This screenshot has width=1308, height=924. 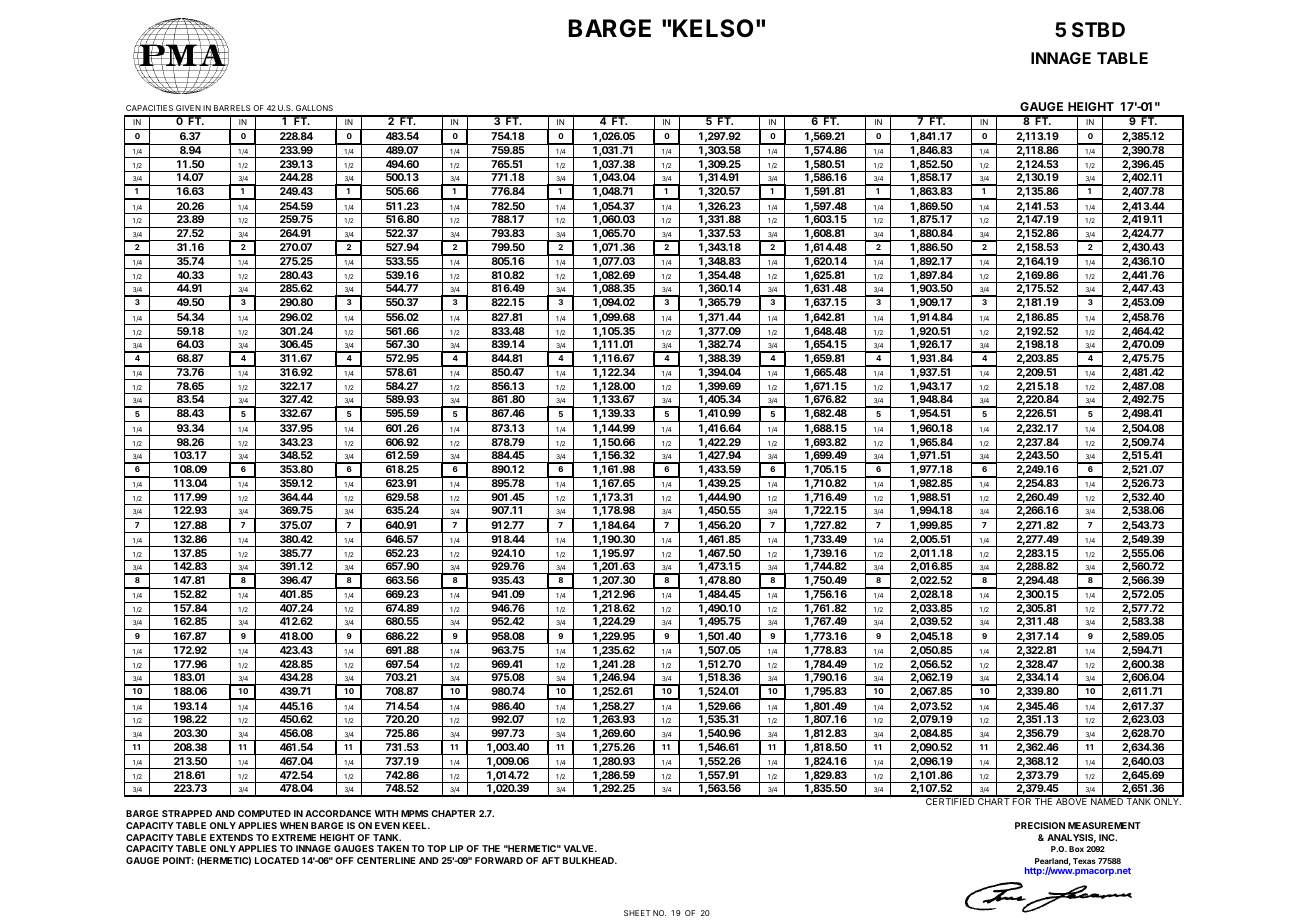 What do you see at coordinates (232, 108) in the screenshot?
I see `BARRELS` at bounding box center [232, 108].
